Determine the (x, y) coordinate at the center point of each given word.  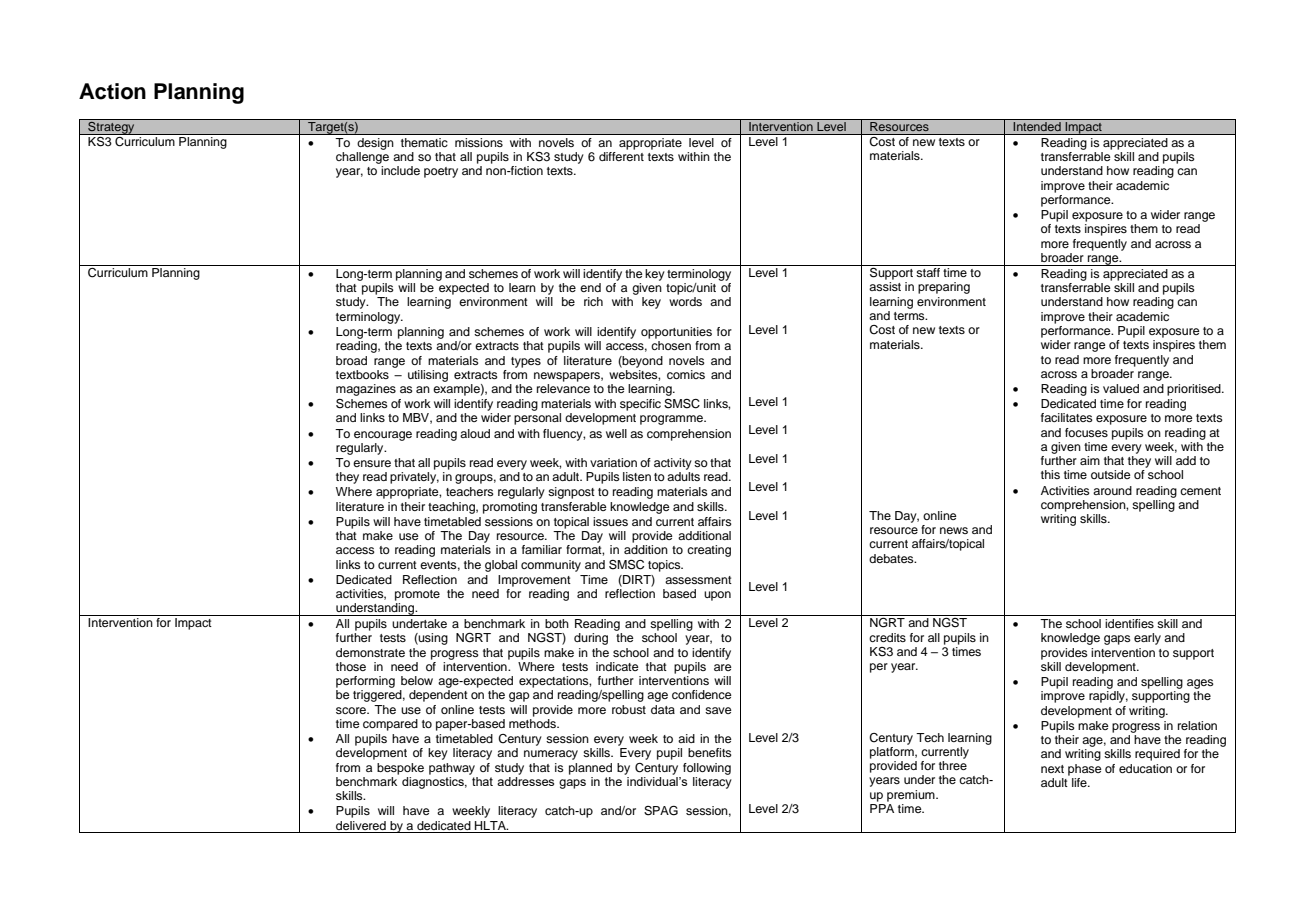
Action (112, 91)
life (1080, 782)
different (621, 156)
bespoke (400, 769)
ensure (372, 463)
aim (1090, 460)
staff (928, 272)
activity (673, 464)
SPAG (661, 811)
